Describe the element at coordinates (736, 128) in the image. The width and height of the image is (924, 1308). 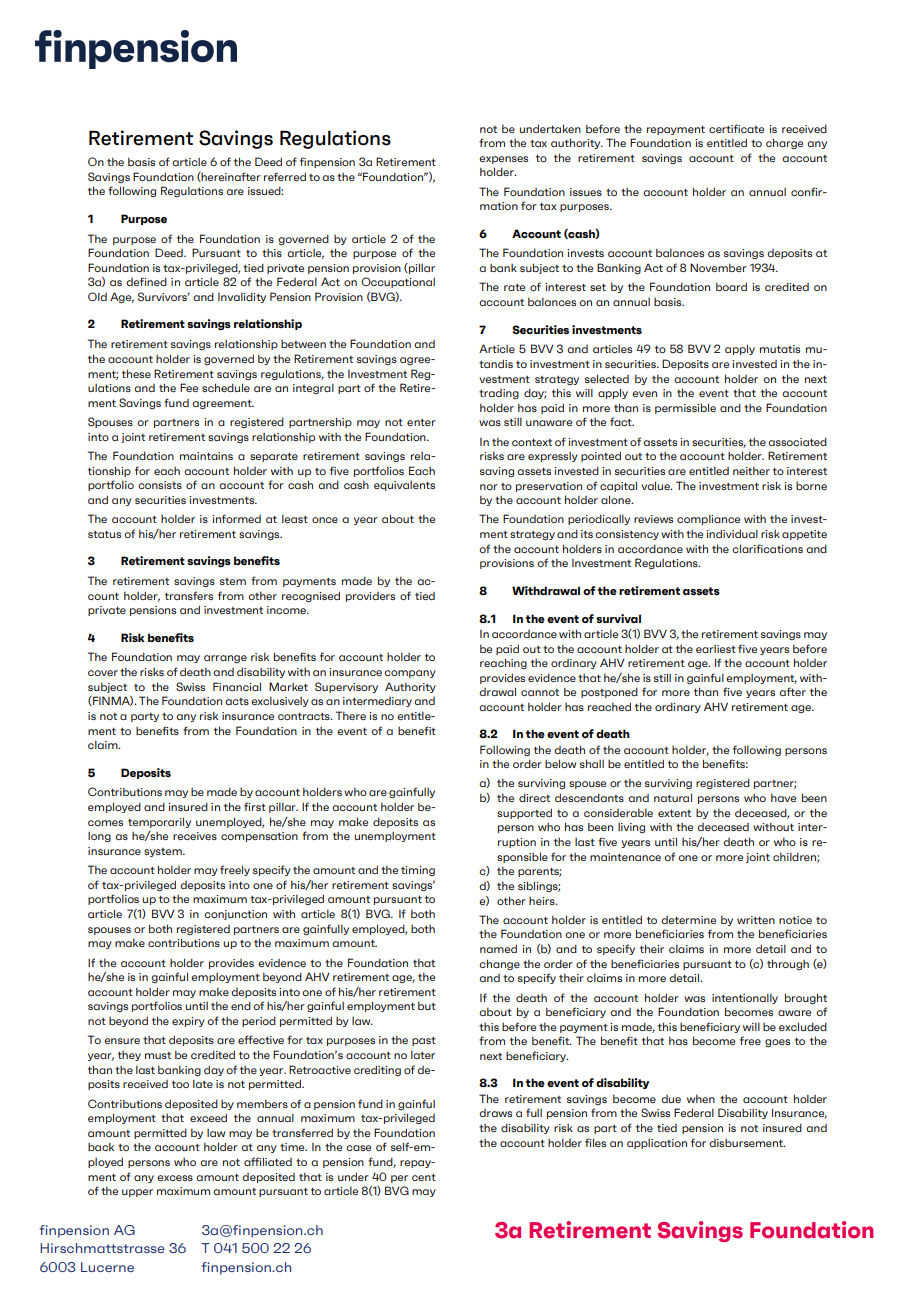
I see `certificate` at that location.
